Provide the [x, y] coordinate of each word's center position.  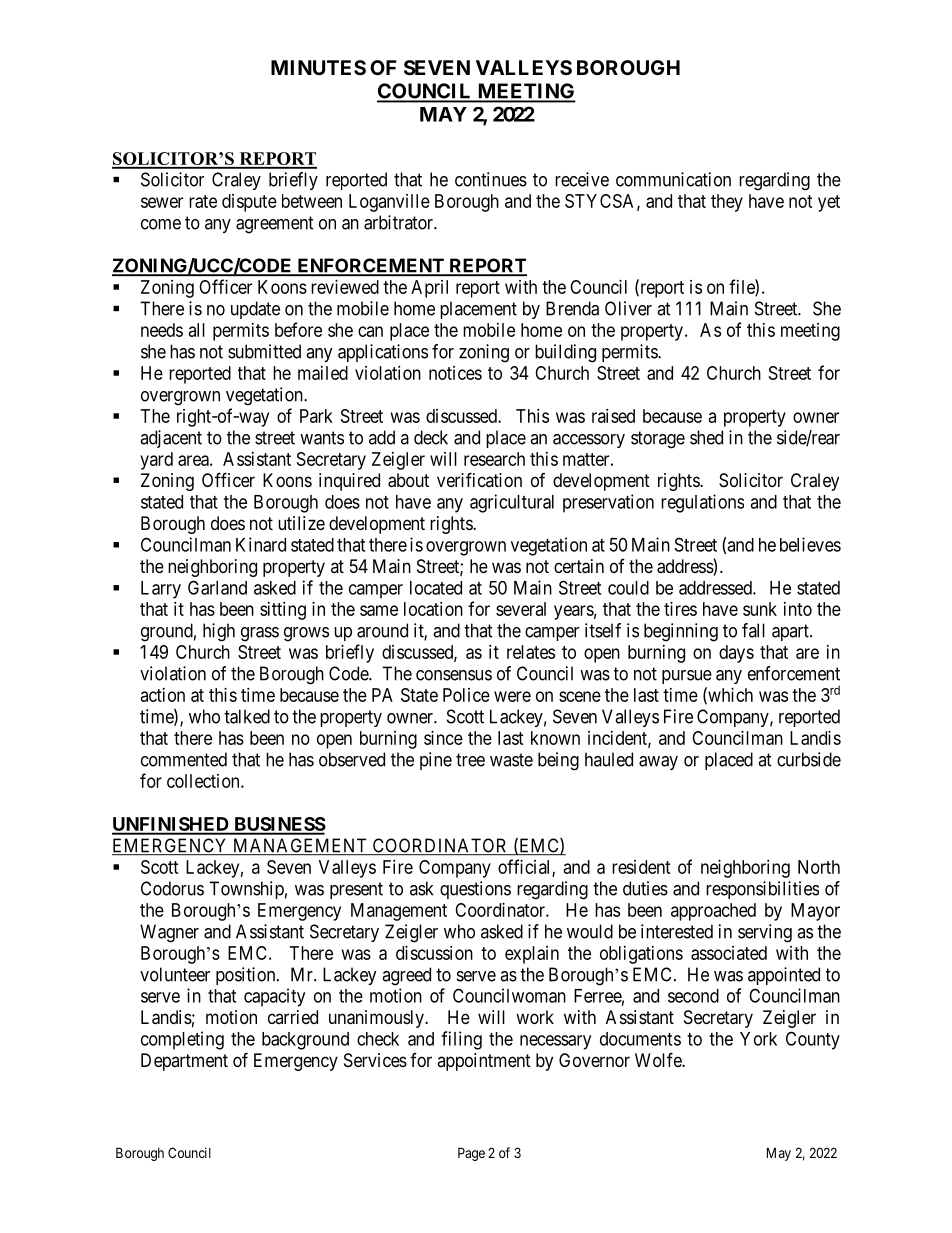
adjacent [171, 439]
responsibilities [762, 890]
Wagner [169, 933]
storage [658, 440]
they [727, 203]
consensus [454, 675]
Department [184, 1062]
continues [491, 179]
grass [260, 634]
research [494, 459]
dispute [249, 203]
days [736, 654]
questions [475, 890]
